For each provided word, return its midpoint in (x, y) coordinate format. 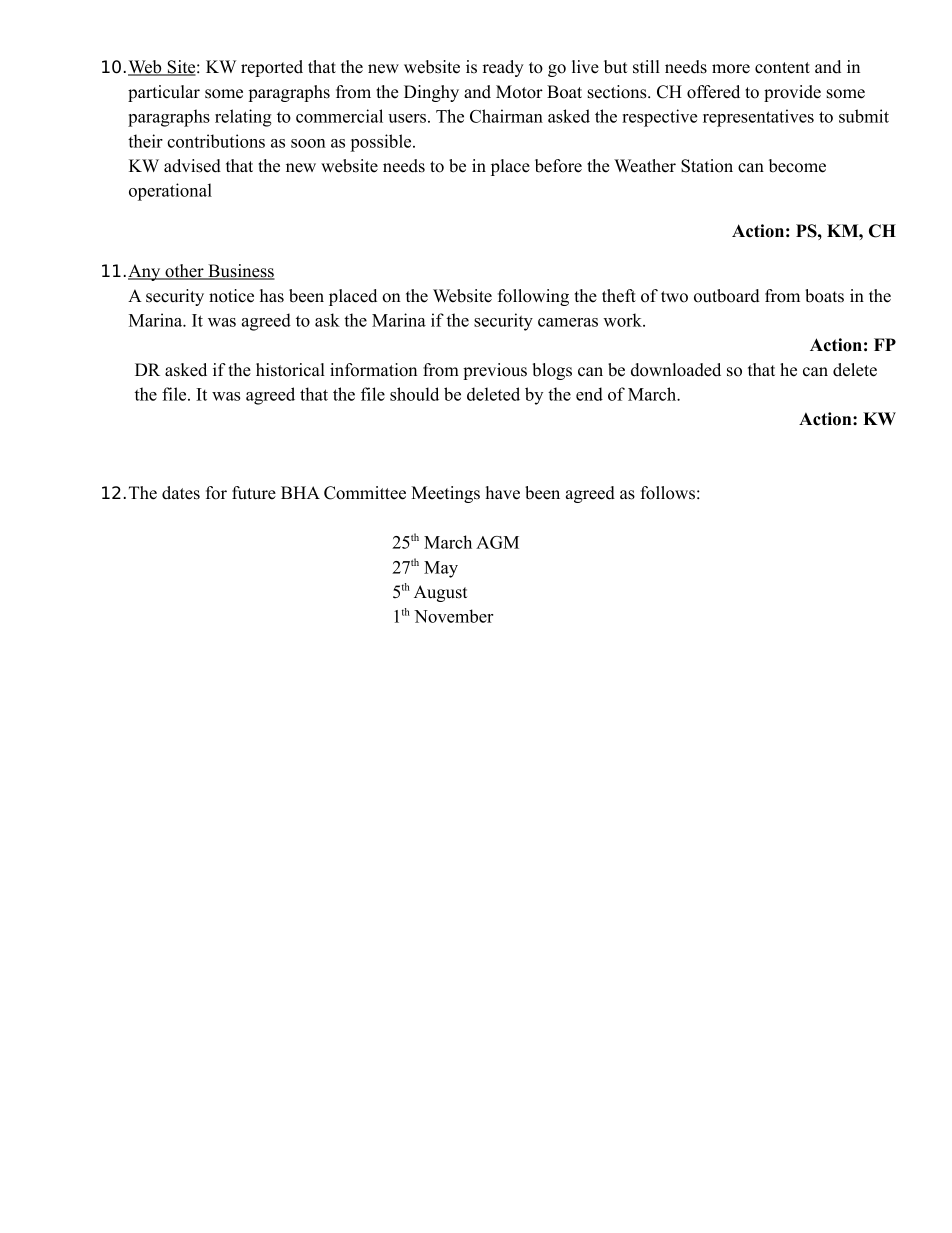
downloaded (676, 370)
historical (290, 370)
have (503, 493)
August (440, 593)
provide (792, 93)
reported (272, 68)
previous (495, 371)
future (254, 493)
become (797, 166)
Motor (519, 92)
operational (170, 192)
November (453, 616)
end (589, 394)
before (558, 166)
